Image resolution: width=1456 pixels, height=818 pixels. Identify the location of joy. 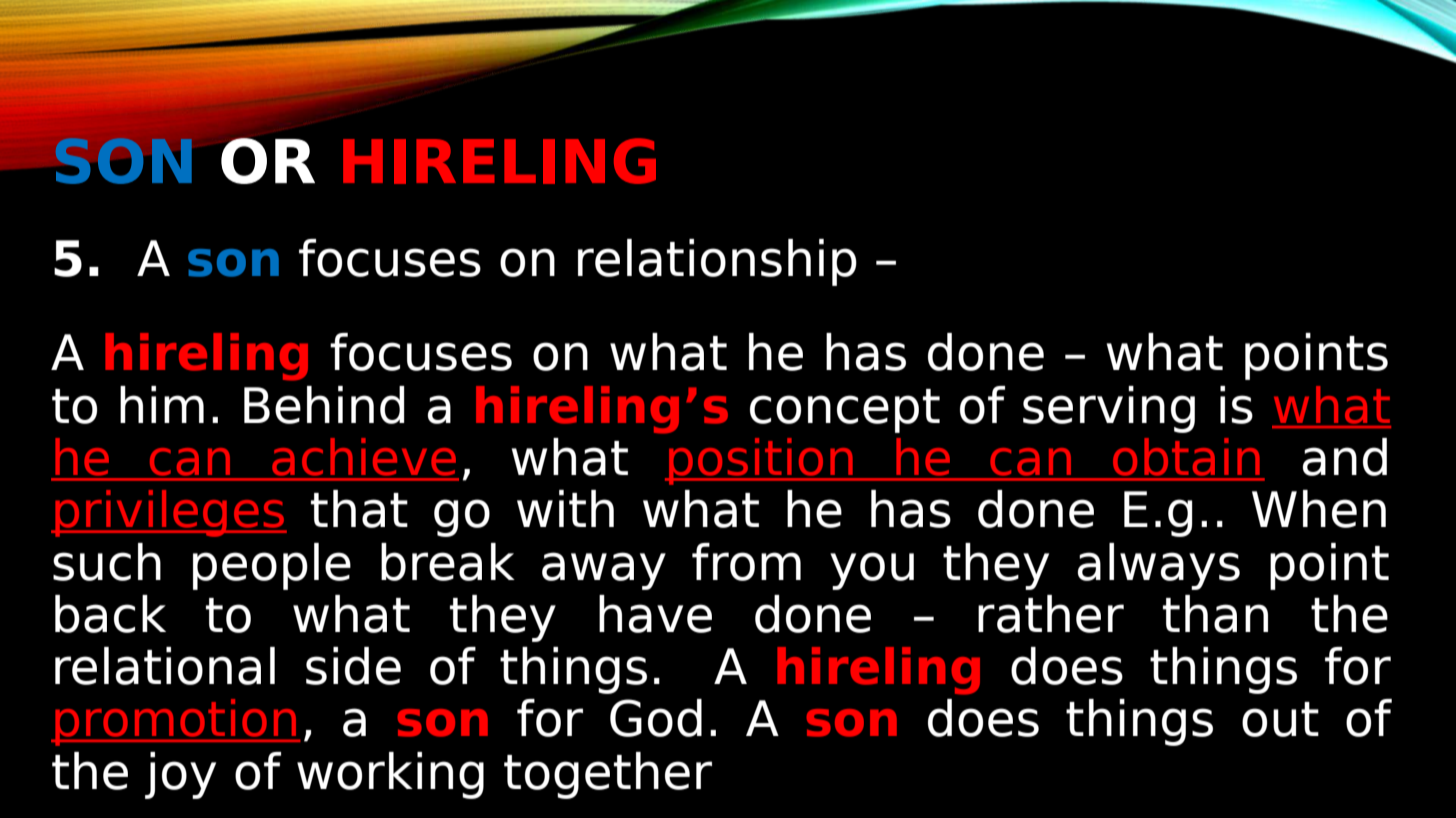
(180, 775).
